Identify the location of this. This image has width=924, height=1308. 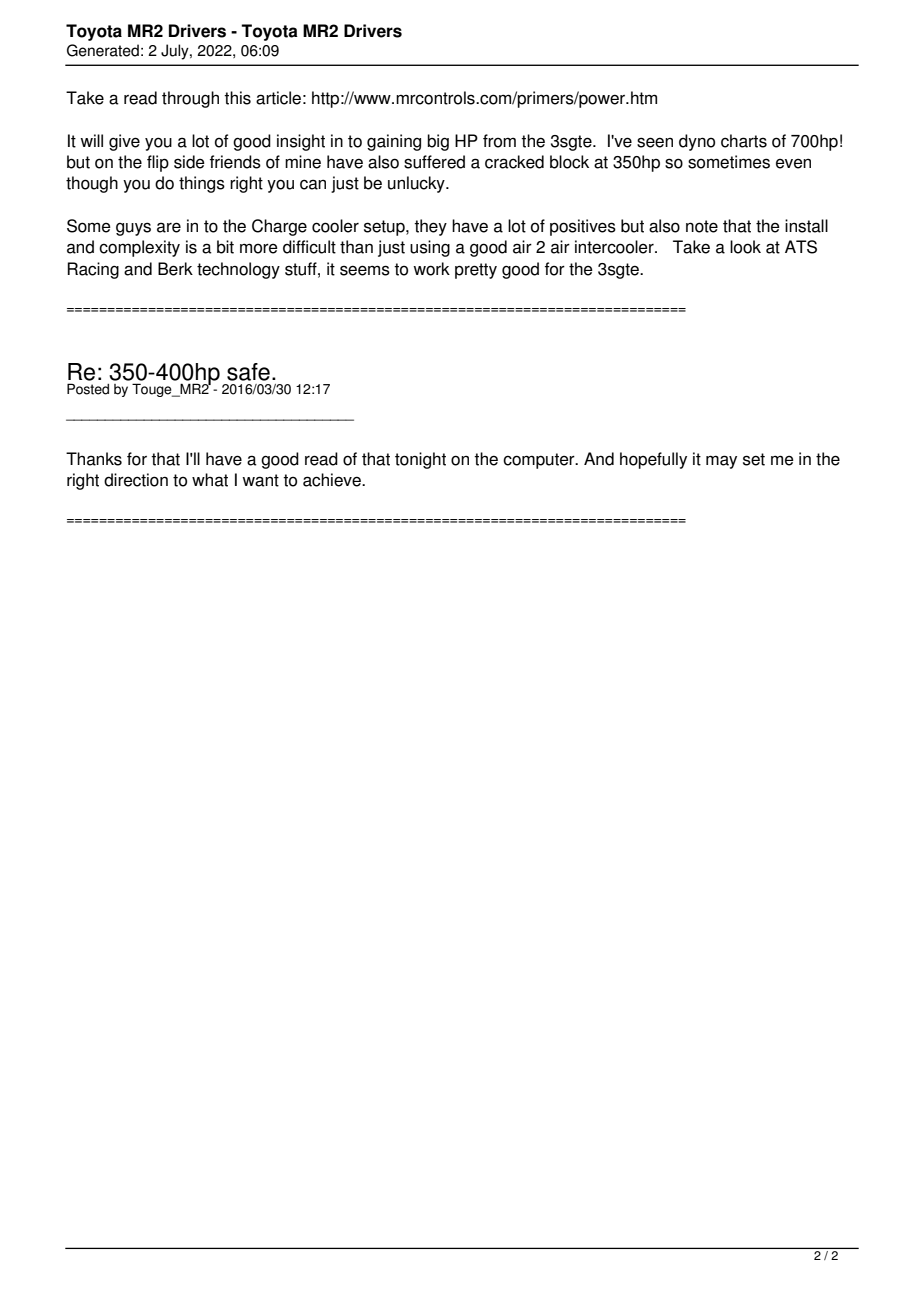
(237, 98).
